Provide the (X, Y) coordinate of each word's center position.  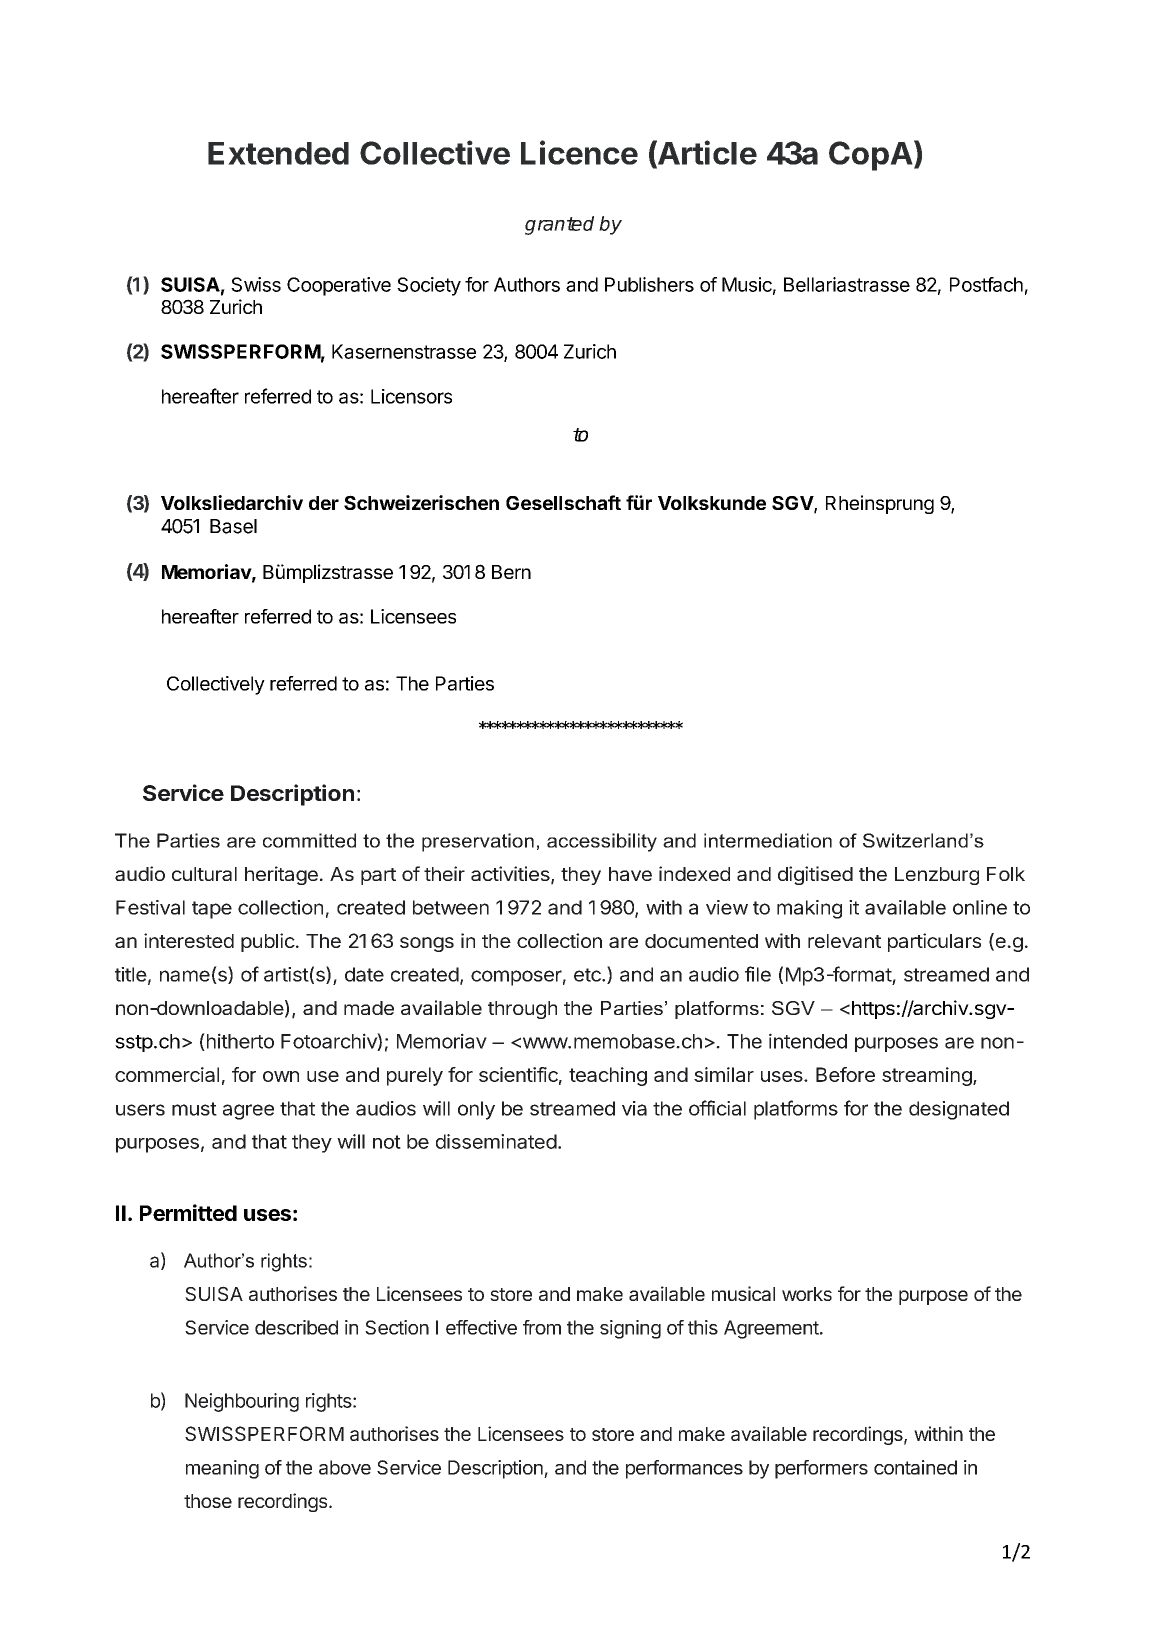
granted (559, 225)
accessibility (602, 842)
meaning (222, 1469)
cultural (204, 874)
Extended (278, 153)
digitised (815, 875)
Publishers (649, 284)
